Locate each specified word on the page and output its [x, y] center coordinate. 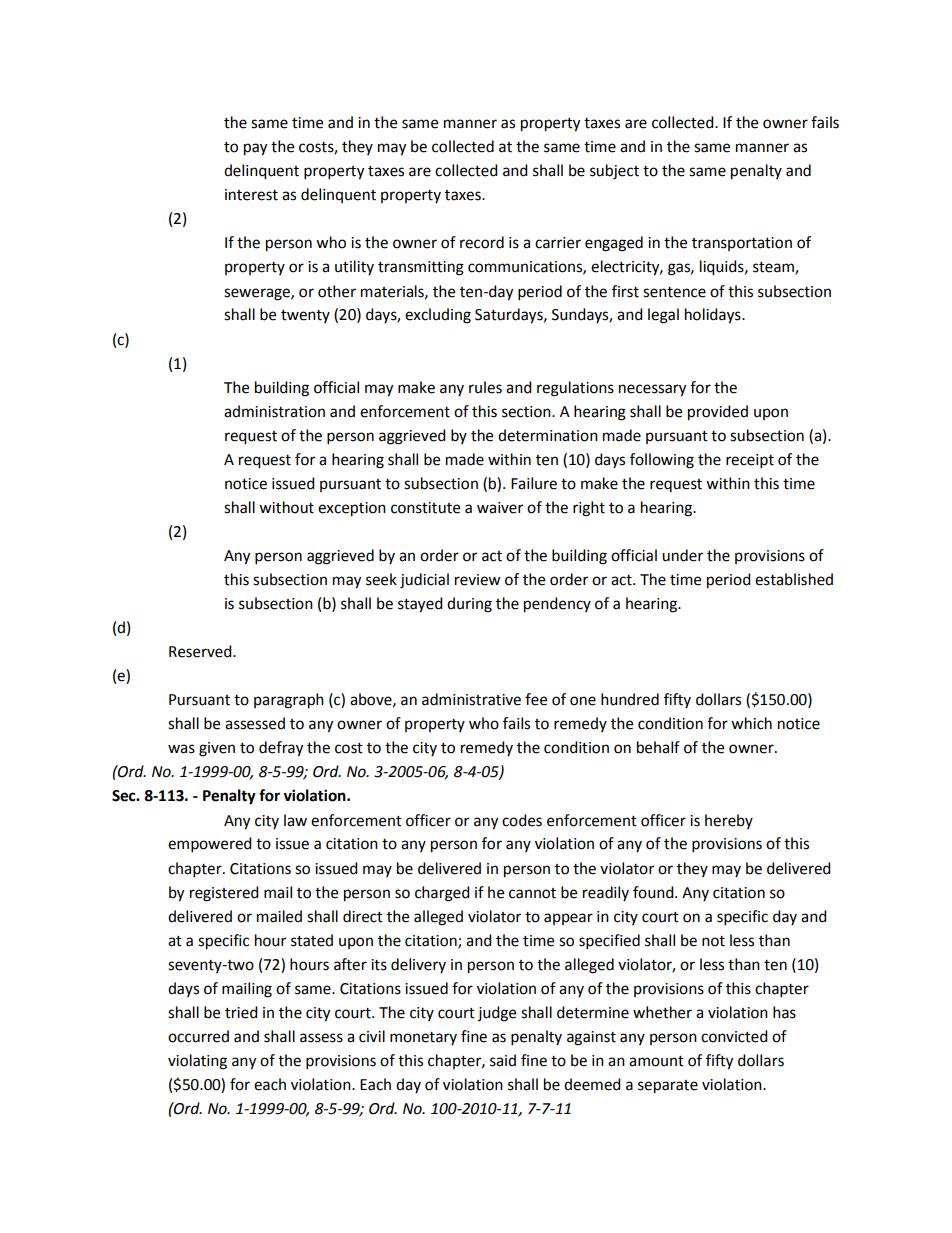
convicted [734, 1036]
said [503, 1060]
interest [251, 195]
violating [197, 1062]
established [794, 579]
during [469, 605]
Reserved [201, 651]
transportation [742, 244]
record [482, 242]
